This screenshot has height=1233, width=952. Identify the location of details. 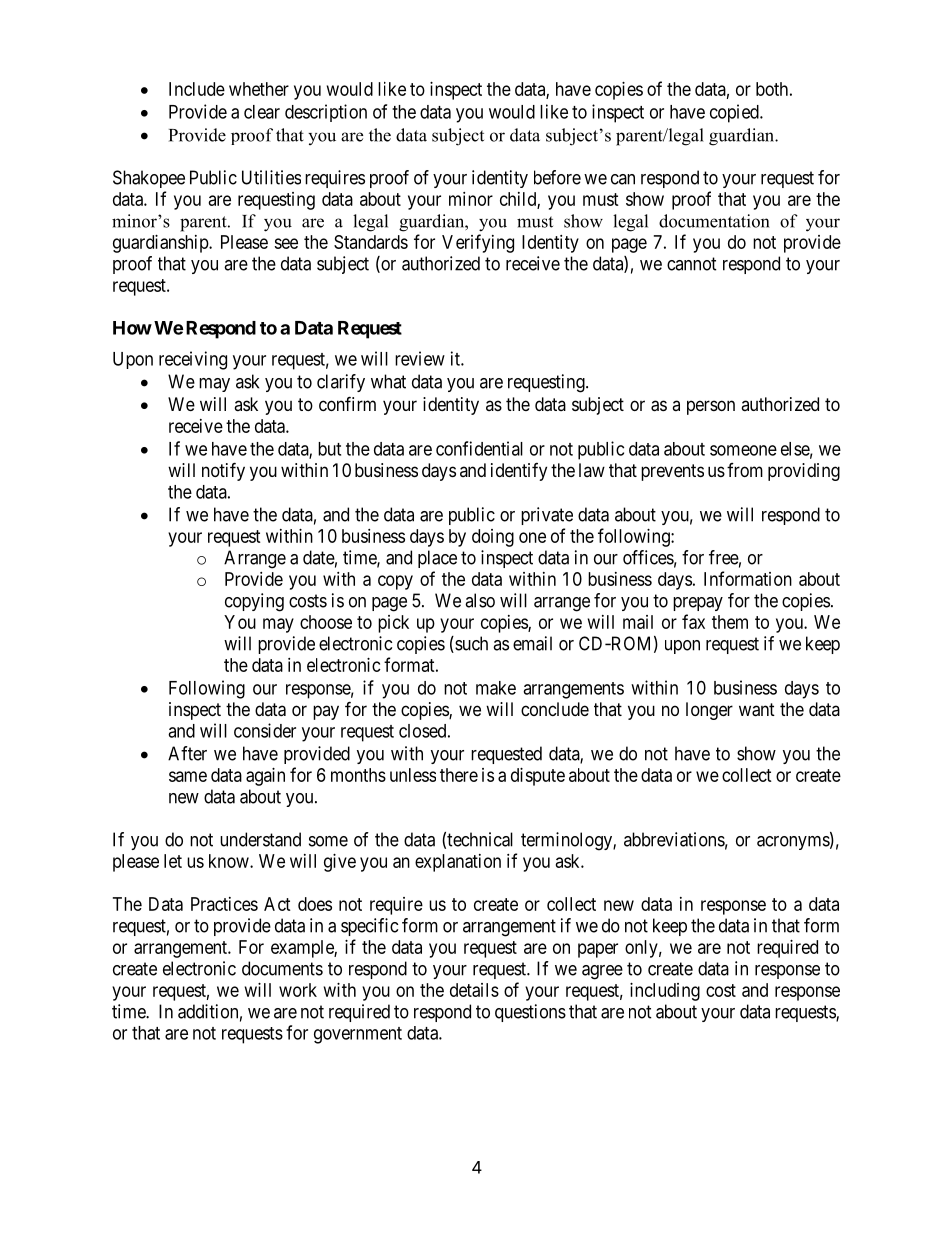
(474, 990).
